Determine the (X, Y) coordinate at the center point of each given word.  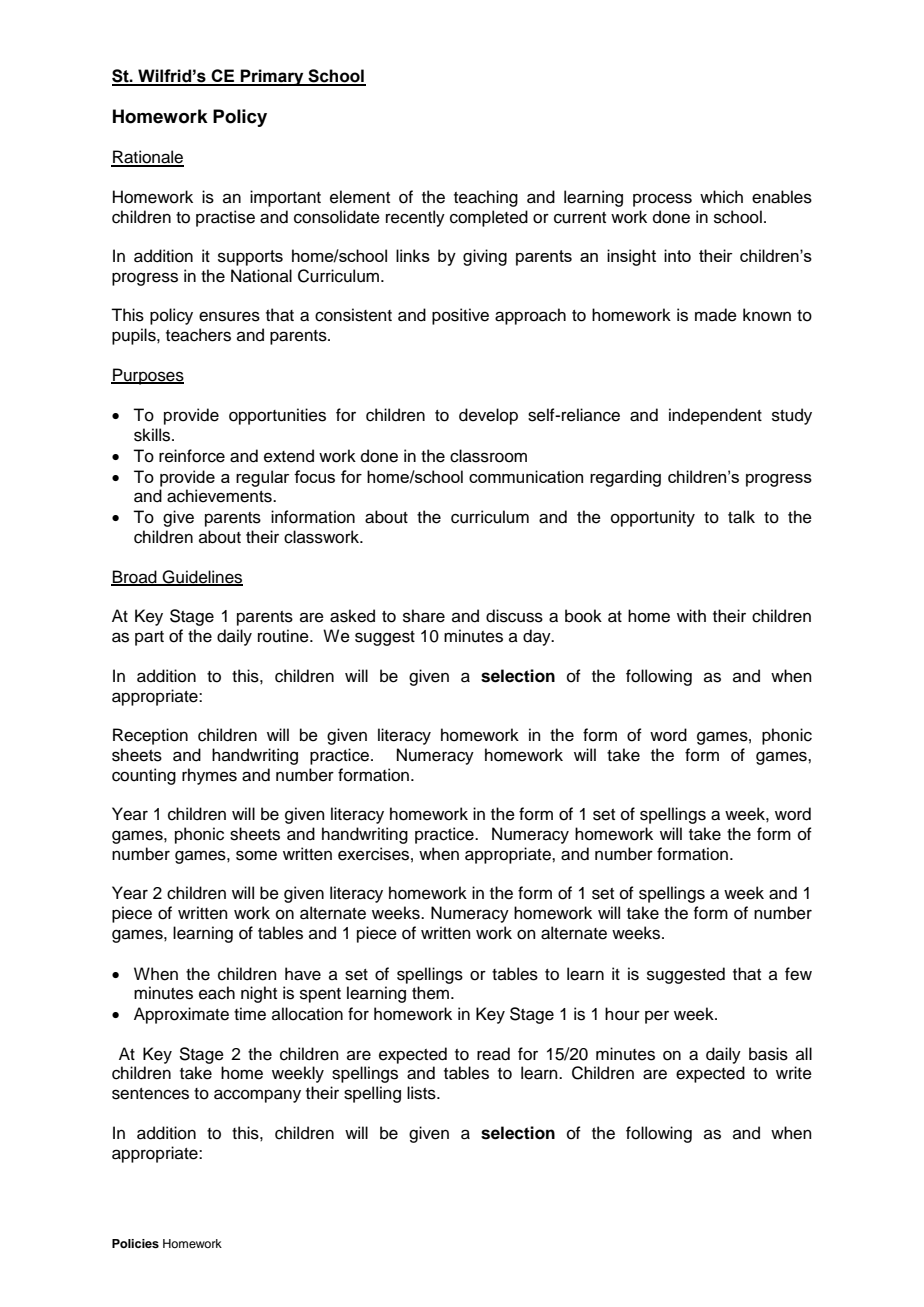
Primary (272, 77)
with (691, 615)
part (149, 638)
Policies (135, 1243)
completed (489, 218)
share (424, 616)
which (721, 197)
